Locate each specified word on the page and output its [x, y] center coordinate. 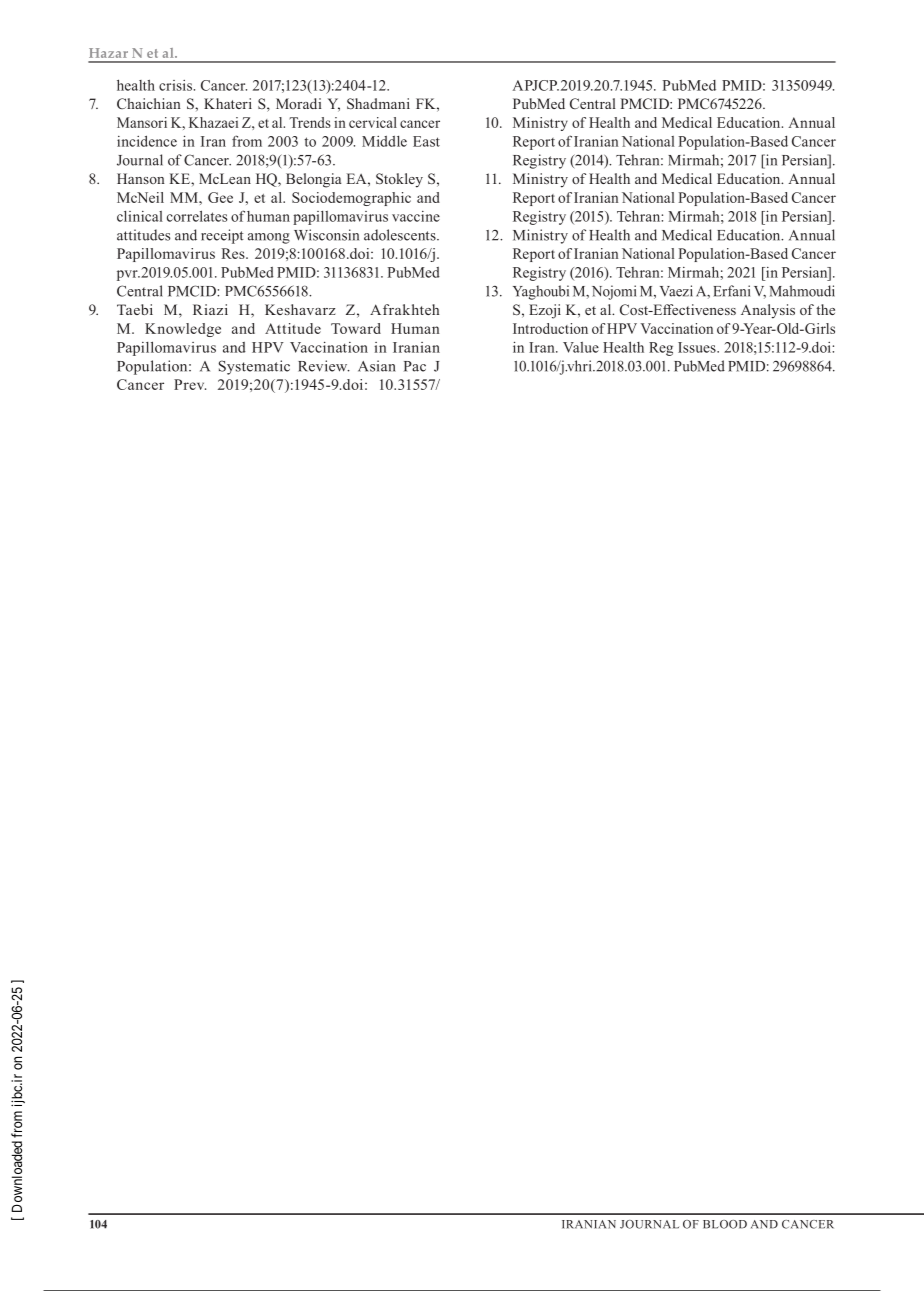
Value [581, 347]
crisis [175, 85]
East [426, 141]
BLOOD [725, 1224]
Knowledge [183, 330]
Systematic [254, 367]
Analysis [768, 311]
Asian [377, 366]
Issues [698, 347]
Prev [190, 384]
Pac [415, 366]
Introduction [550, 328]
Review [324, 366]
